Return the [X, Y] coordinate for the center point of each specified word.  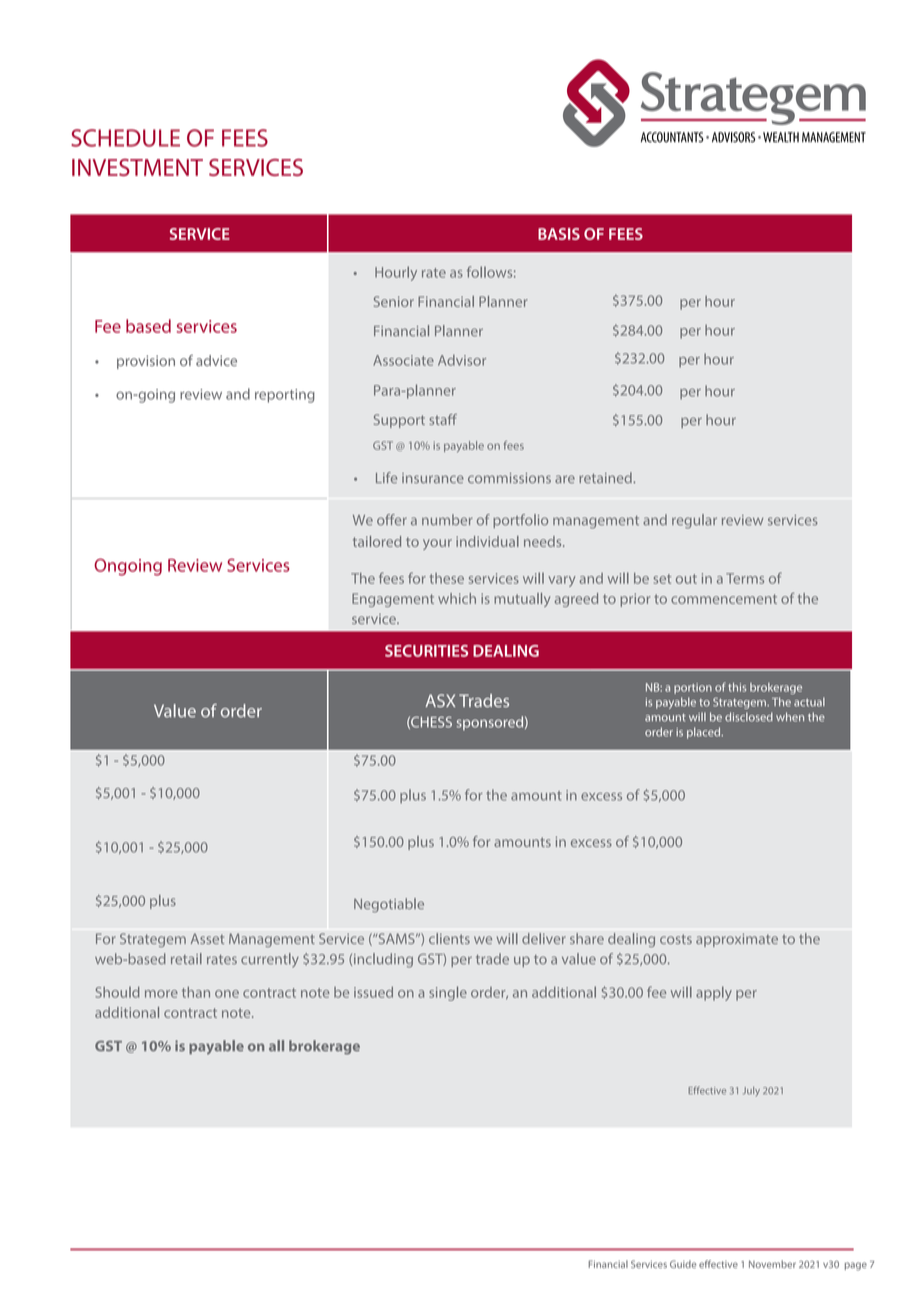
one [227, 994]
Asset [207, 938]
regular [694, 521]
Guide [683, 1264]
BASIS [559, 234]
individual [487, 541]
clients [449, 938]
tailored [377, 541]
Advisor [462, 360]
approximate [737, 940]
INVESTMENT [137, 167]
